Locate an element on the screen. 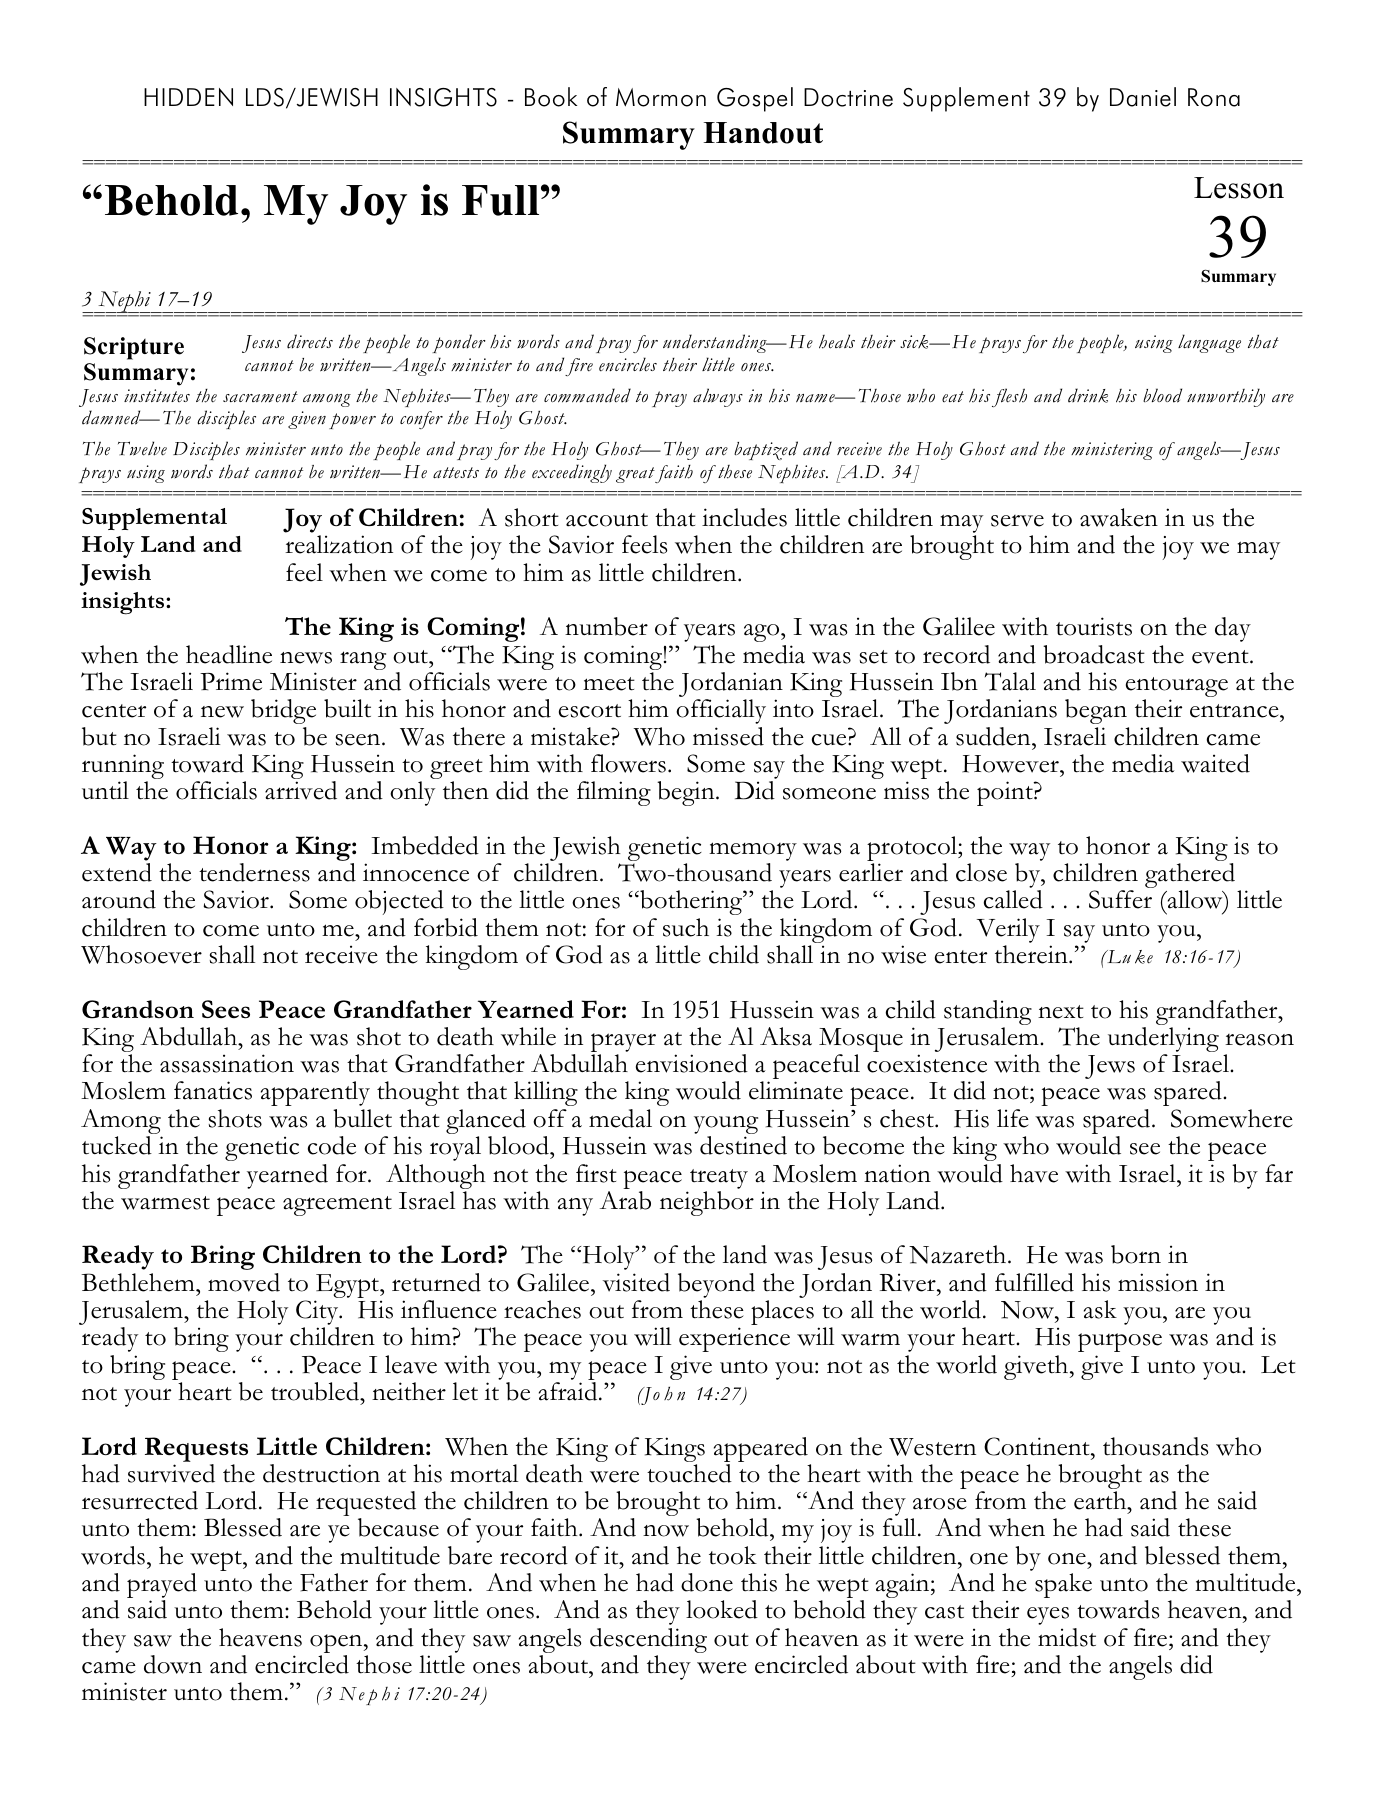 This screenshot has height=1793, width=1385. down is located at coordinates (173, 1664).
